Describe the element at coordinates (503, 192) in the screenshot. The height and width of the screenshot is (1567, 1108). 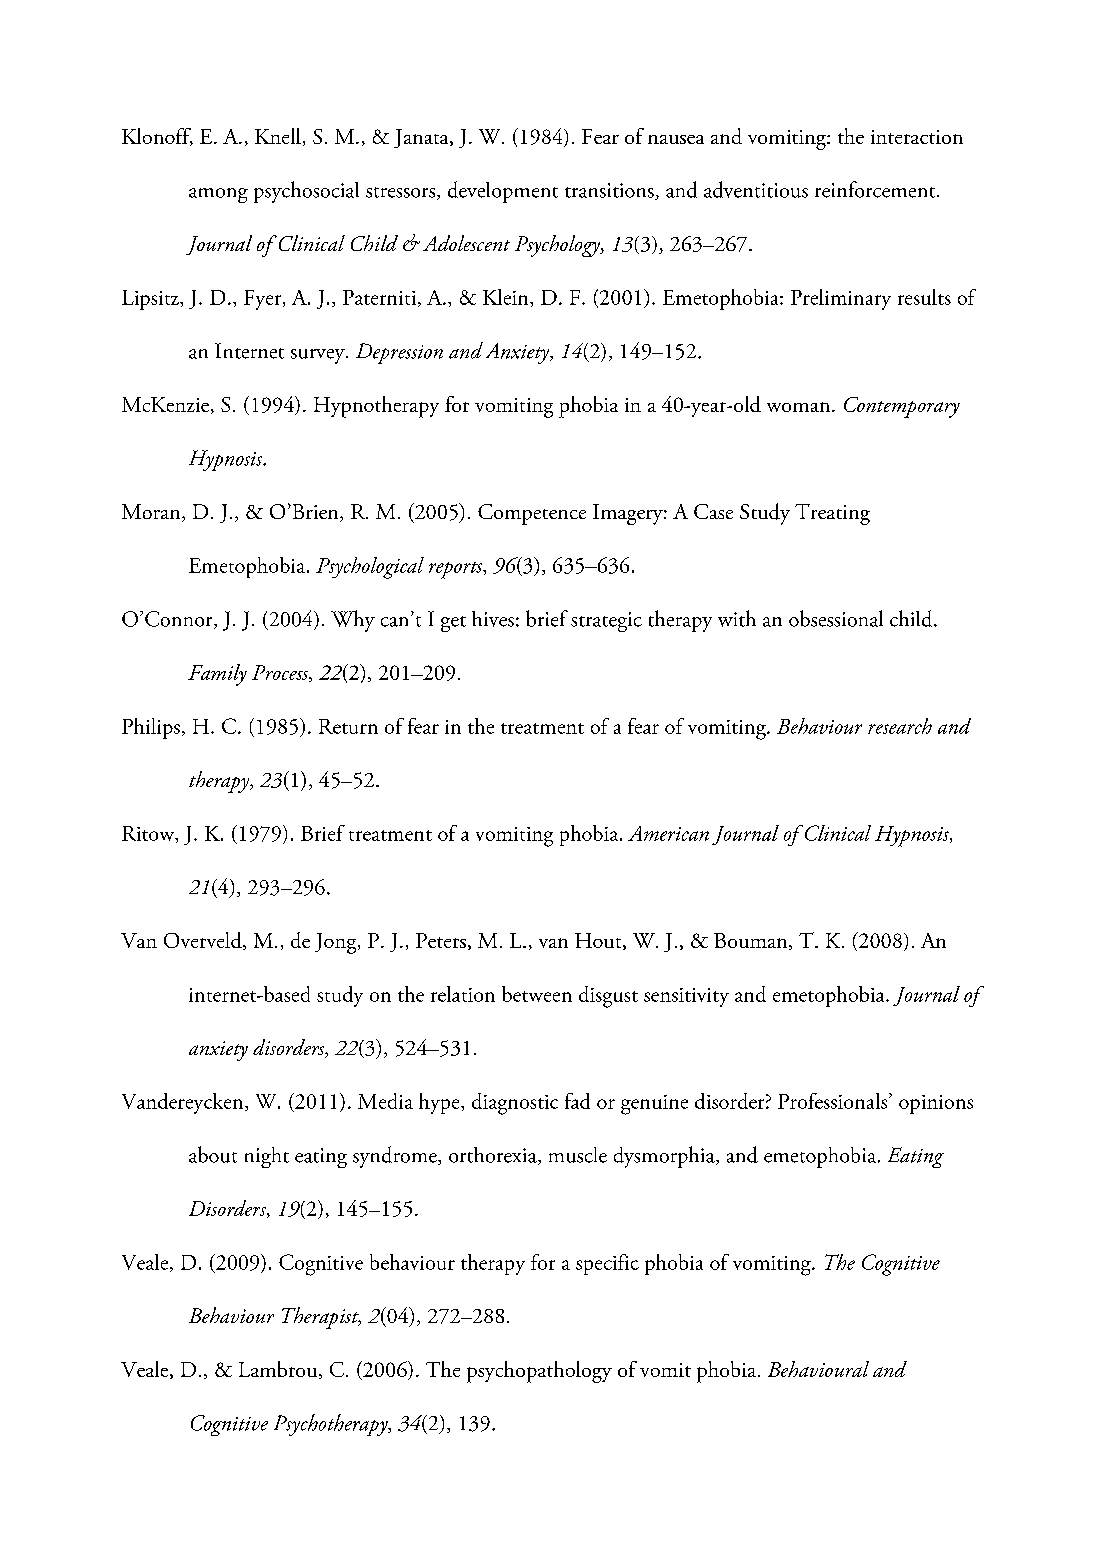
I see `development` at that location.
